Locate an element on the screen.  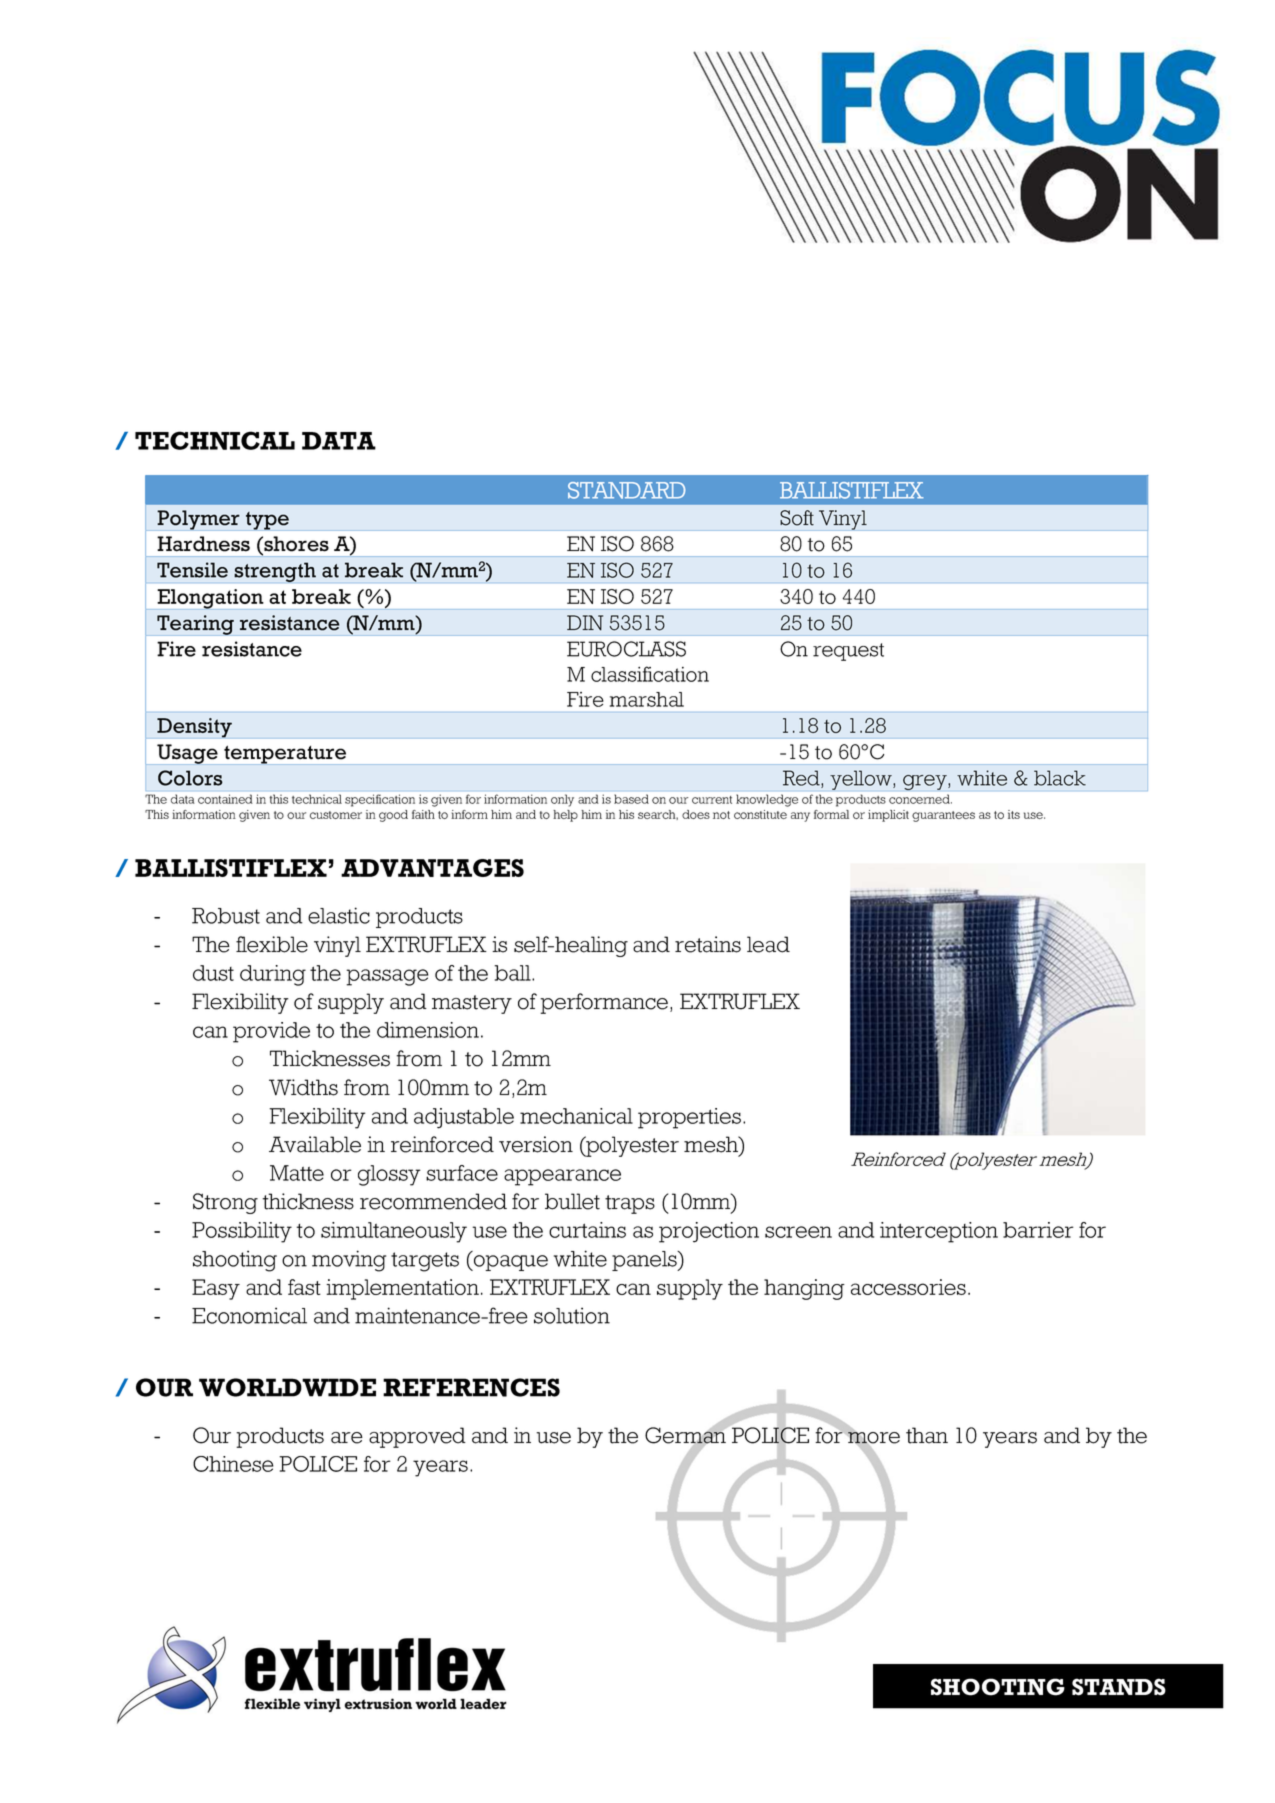
shores is located at coordinates (295, 545).
